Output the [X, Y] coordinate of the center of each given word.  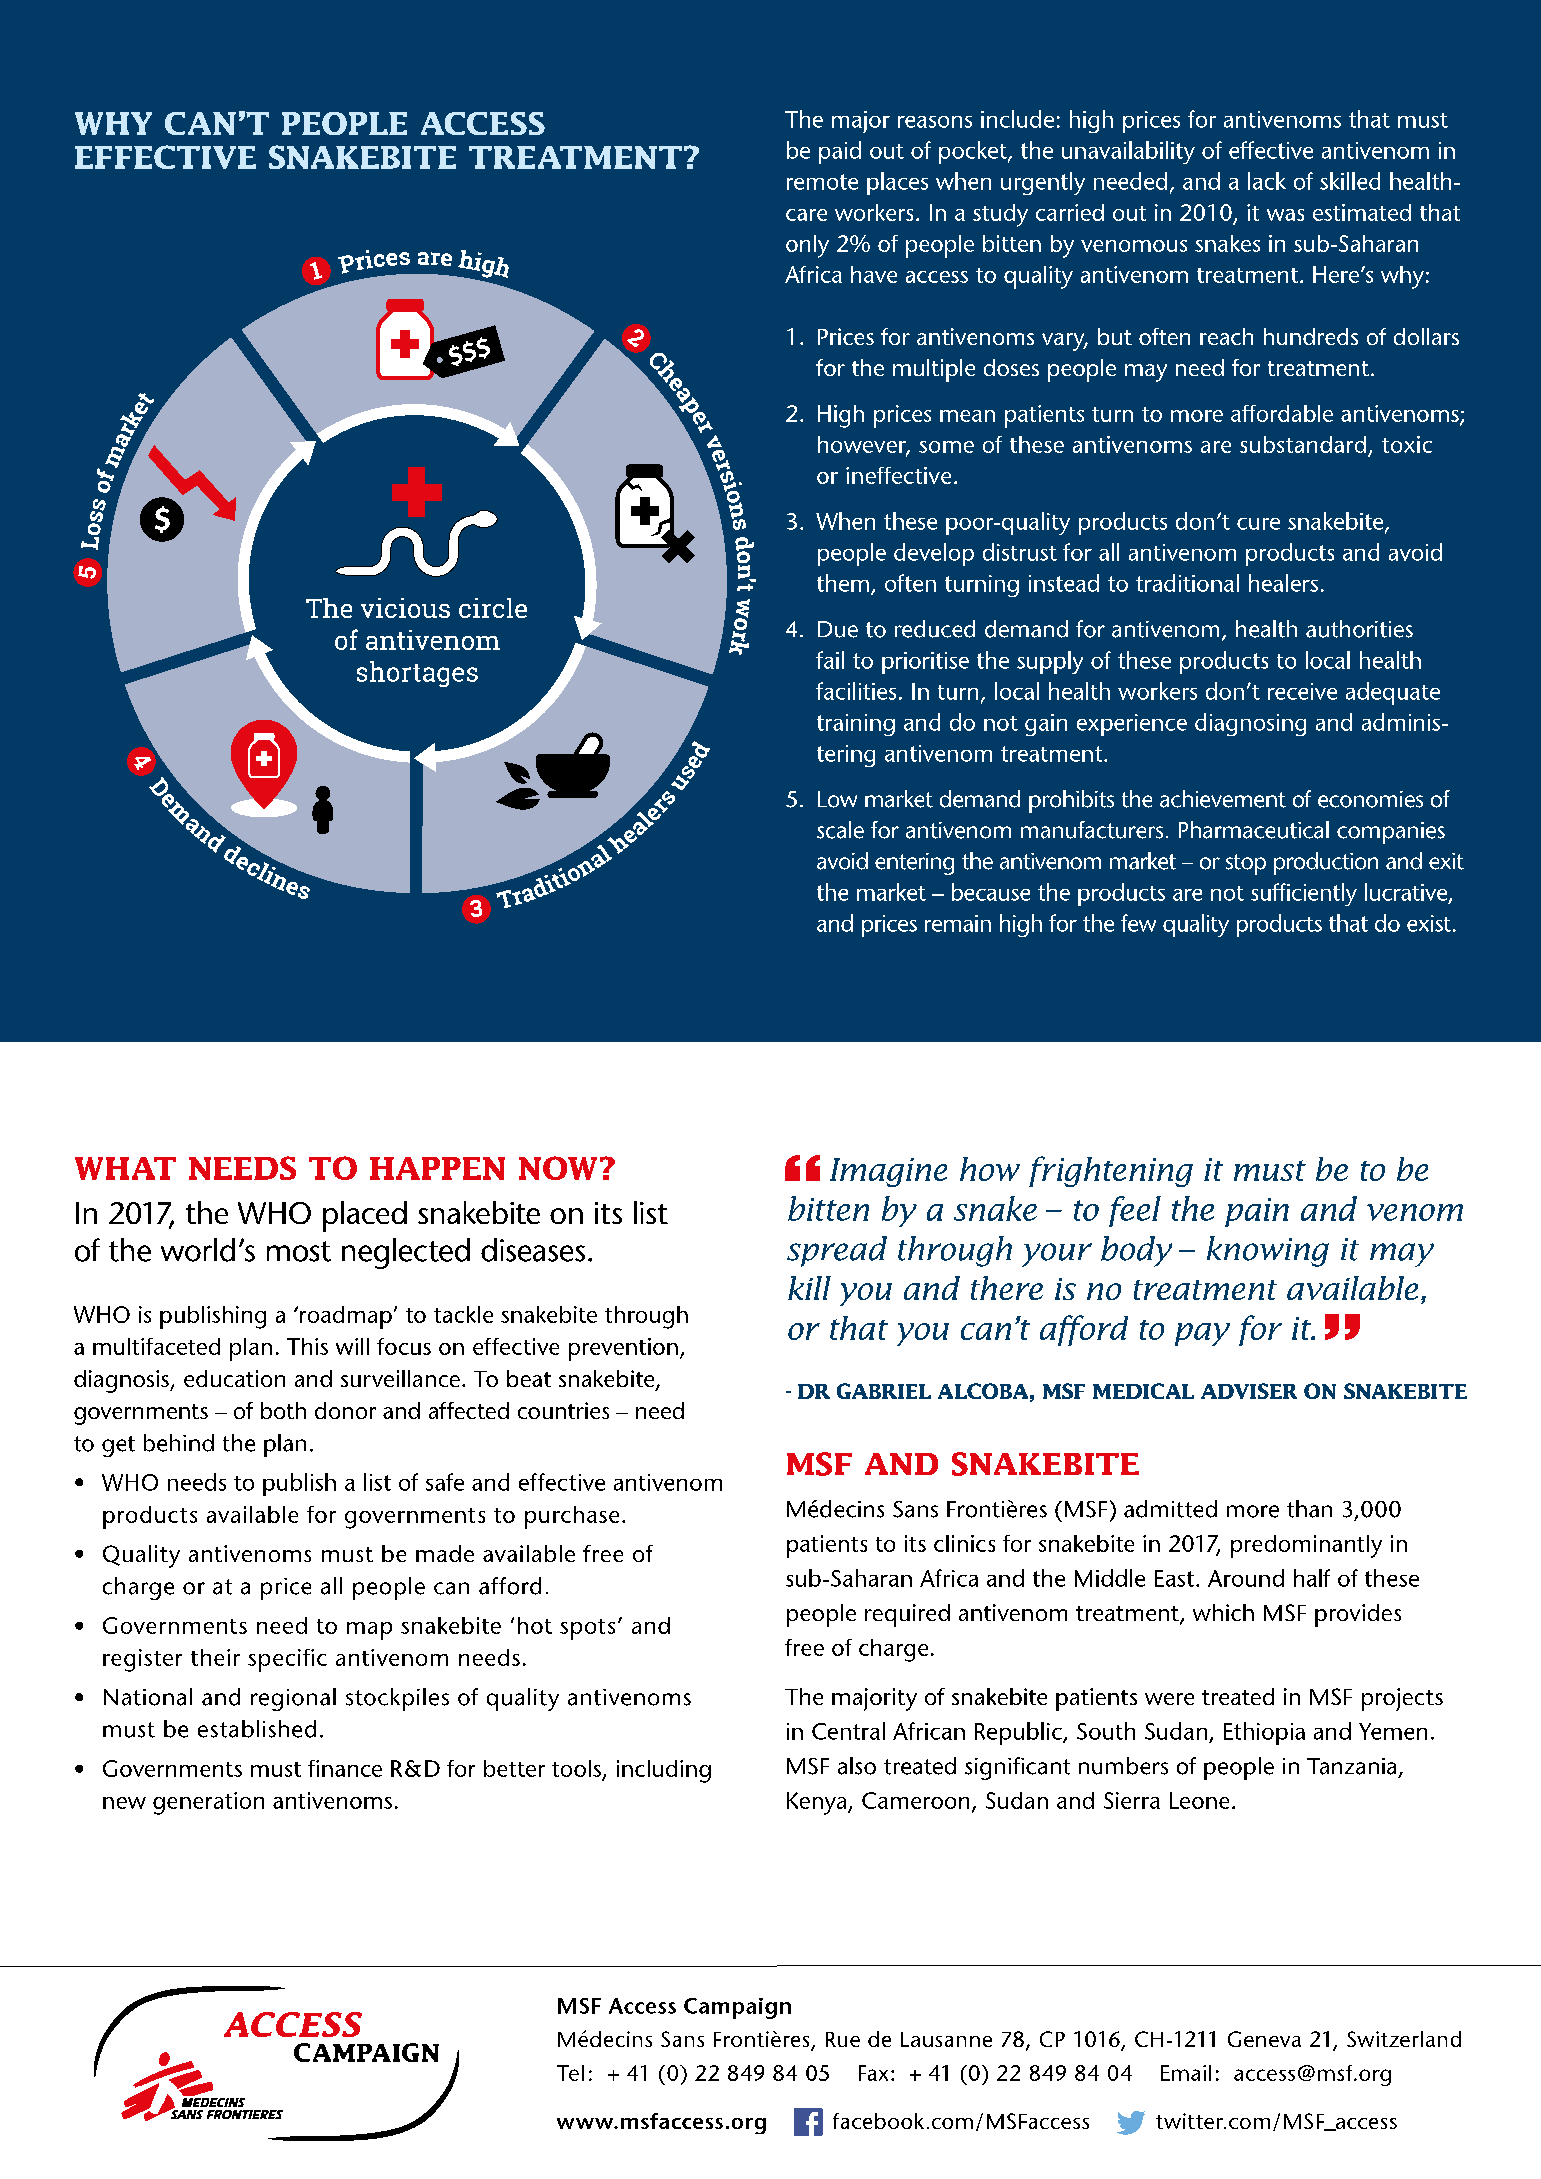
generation [208, 1803]
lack [1267, 181]
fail [830, 660]
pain [1257, 1212]
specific [287, 1660]
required [907, 1615]
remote [822, 182]
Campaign [737, 2008]
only [807, 246]
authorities [1359, 629]
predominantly [1306, 1546]
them [843, 583]
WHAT [125, 1168]
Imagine [888, 1172]
